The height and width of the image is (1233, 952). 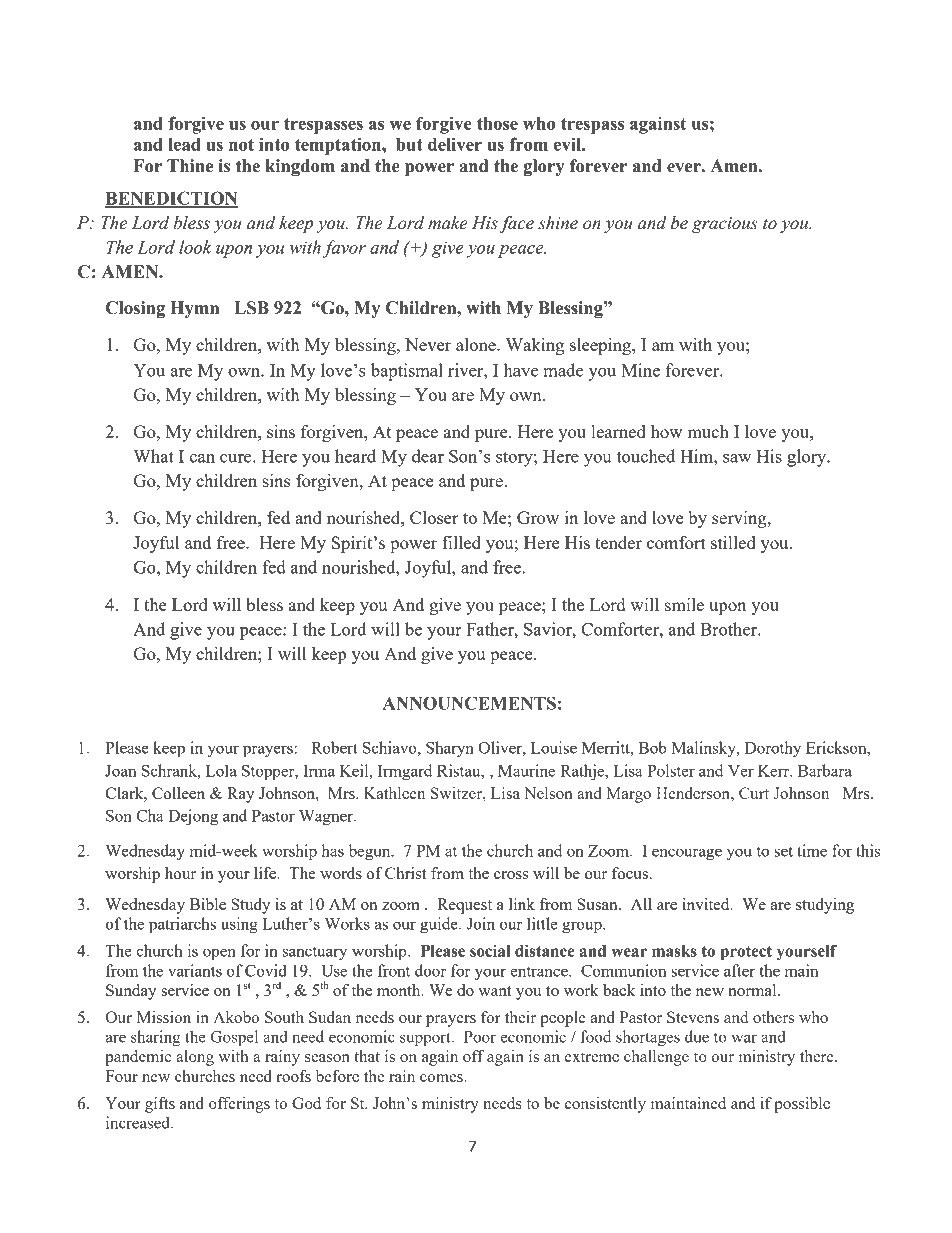 What do you see at coordinates (428, 456) in the image?
I see `dear` at bounding box center [428, 456].
